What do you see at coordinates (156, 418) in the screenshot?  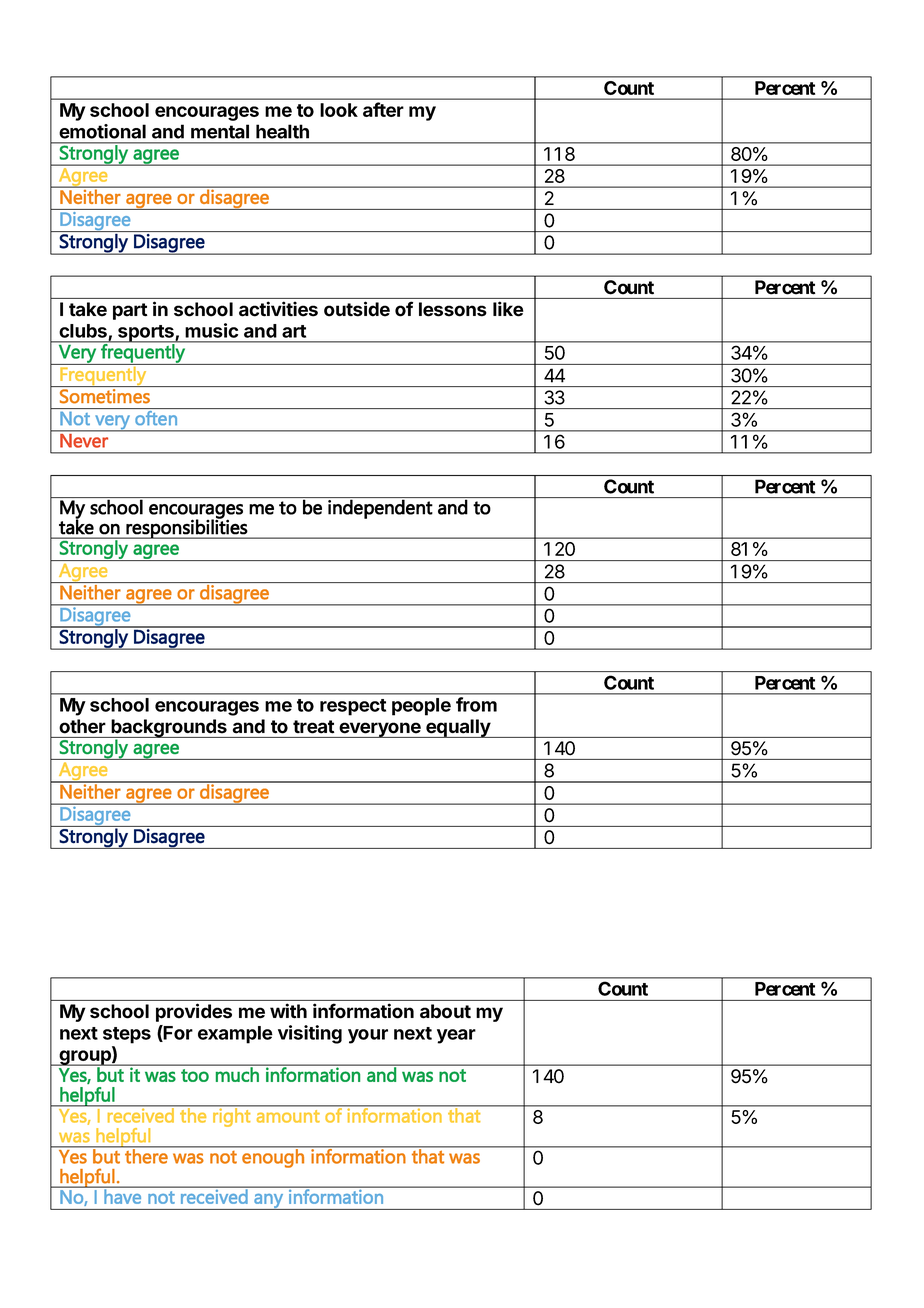 I see `often` at bounding box center [156, 418].
